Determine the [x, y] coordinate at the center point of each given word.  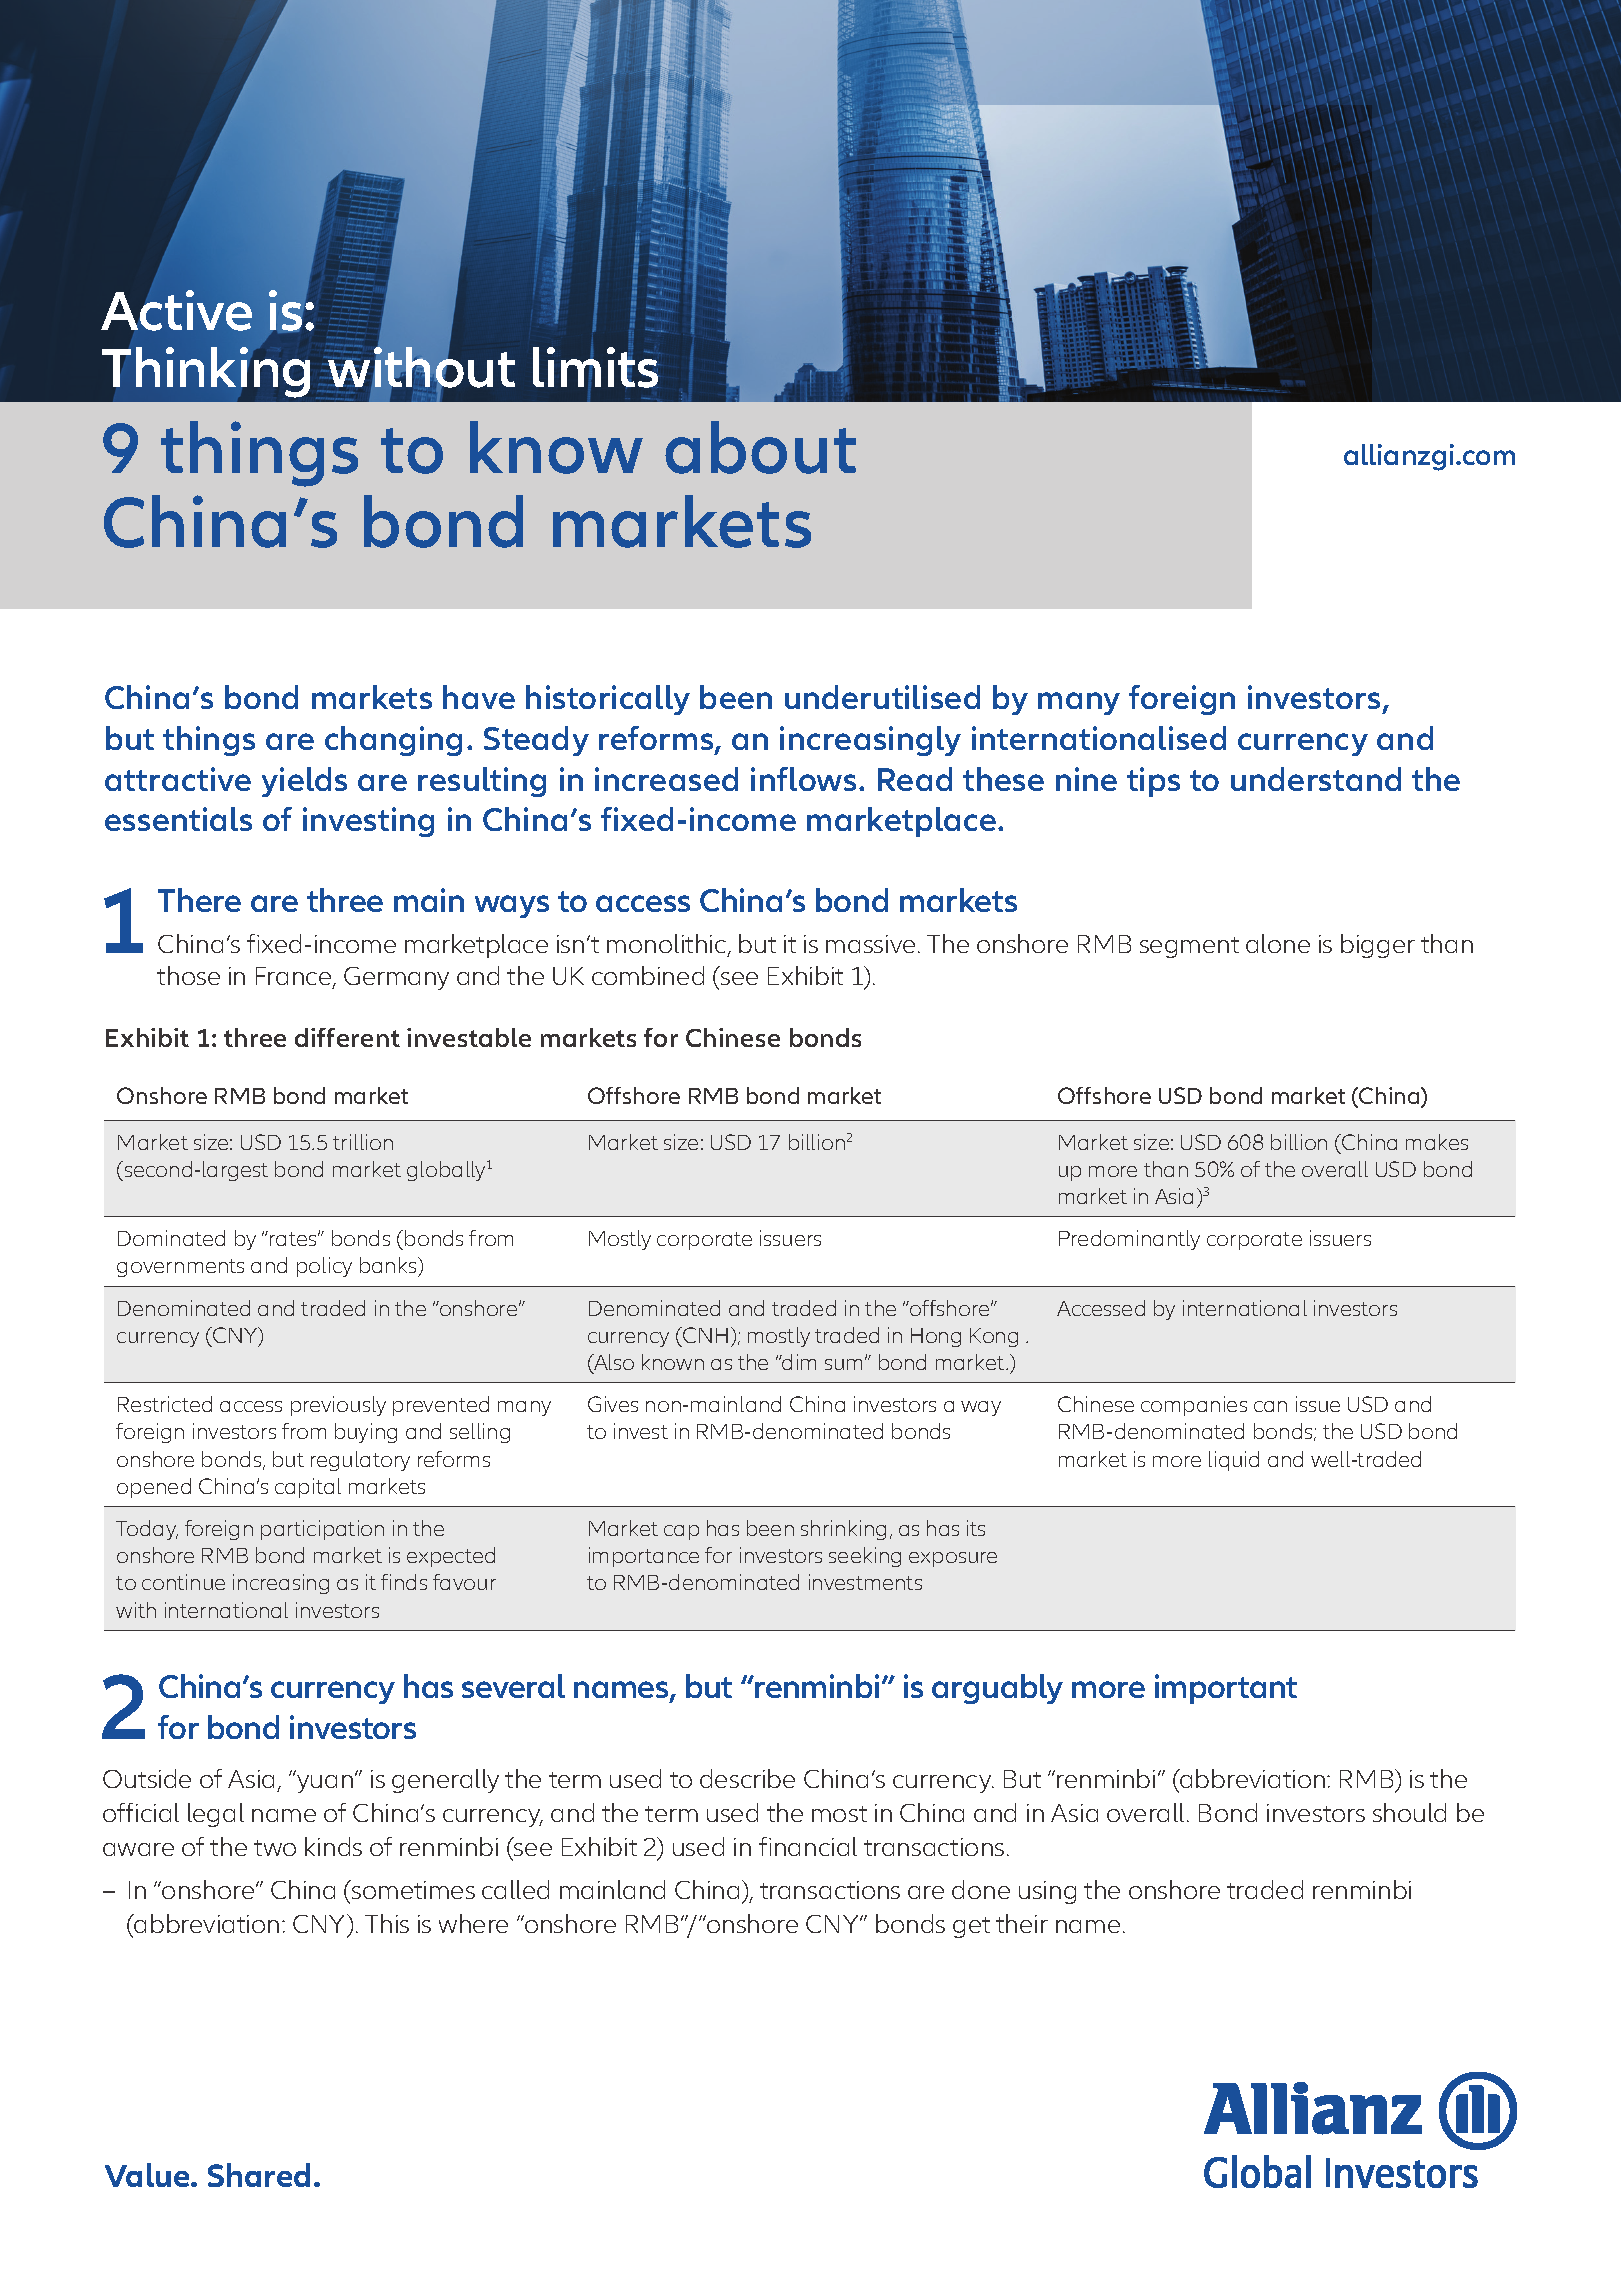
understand [1316, 779]
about [760, 447]
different [347, 1037]
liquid [1234, 1461]
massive [870, 944]
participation [322, 1530]
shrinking [843, 1530]
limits [596, 367]
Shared [259, 2175]
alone [1278, 943]
